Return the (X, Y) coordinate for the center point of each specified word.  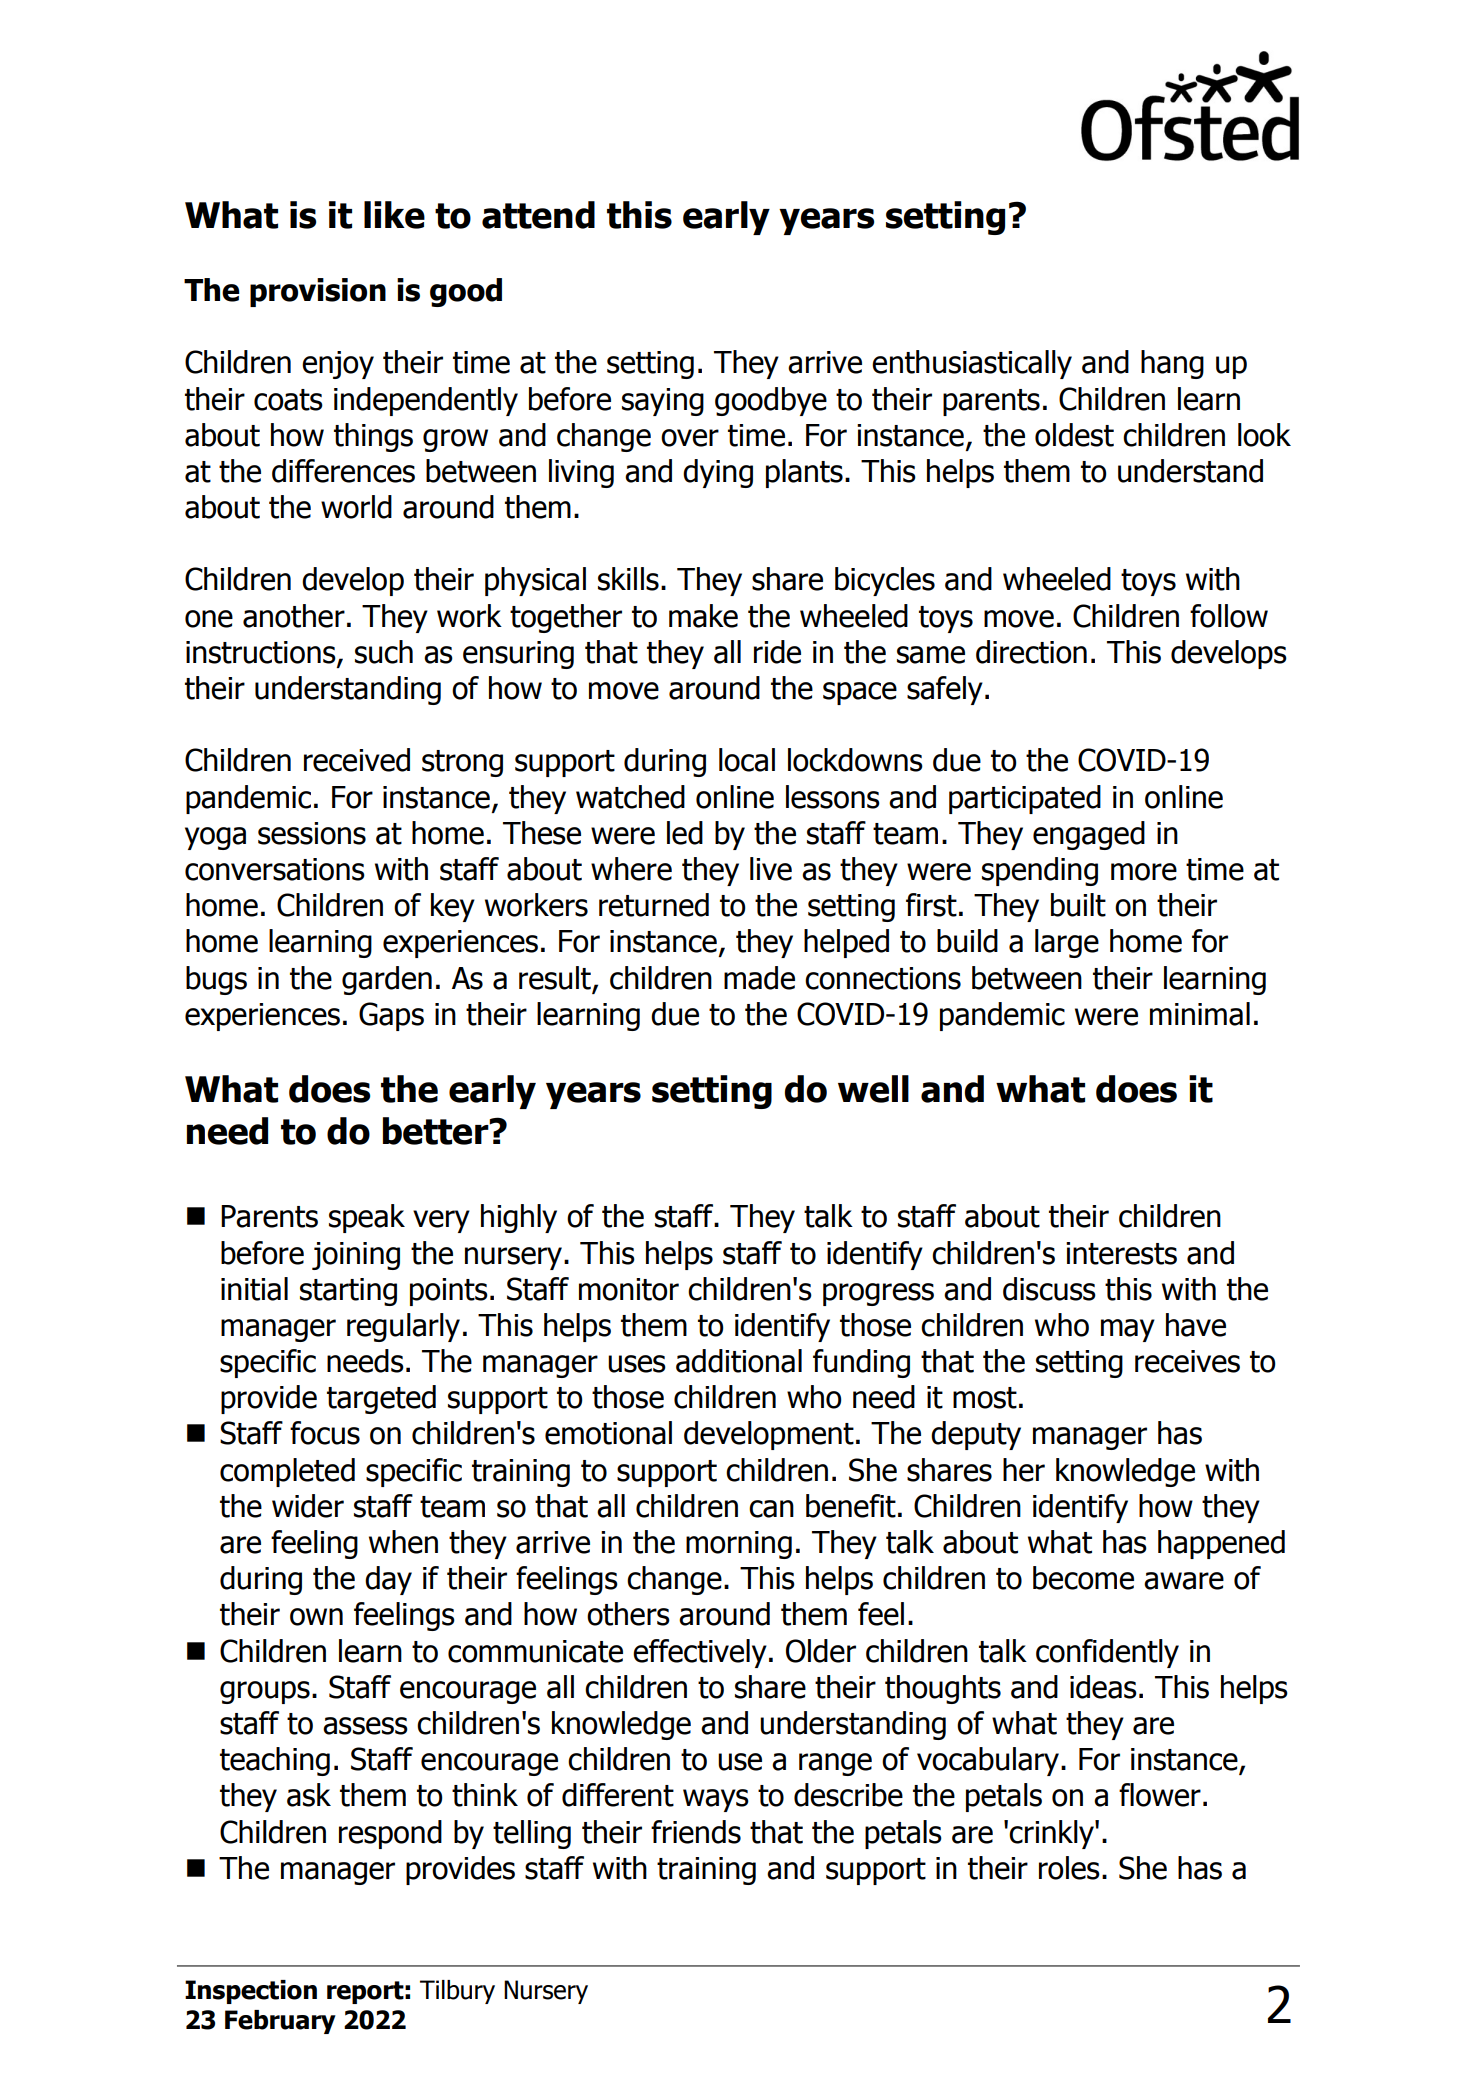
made (759, 978)
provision (318, 292)
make (703, 616)
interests (1121, 1253)
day (388, 1580)
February (280, 2022)
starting (348, 1292)
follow (1229, 616)
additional (739, 1361)
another (294, 616)
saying (663, 402)
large (1067, 943)
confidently (1107, 1653)
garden (387, 980)
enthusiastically (972, 364)
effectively (700, 1653)
